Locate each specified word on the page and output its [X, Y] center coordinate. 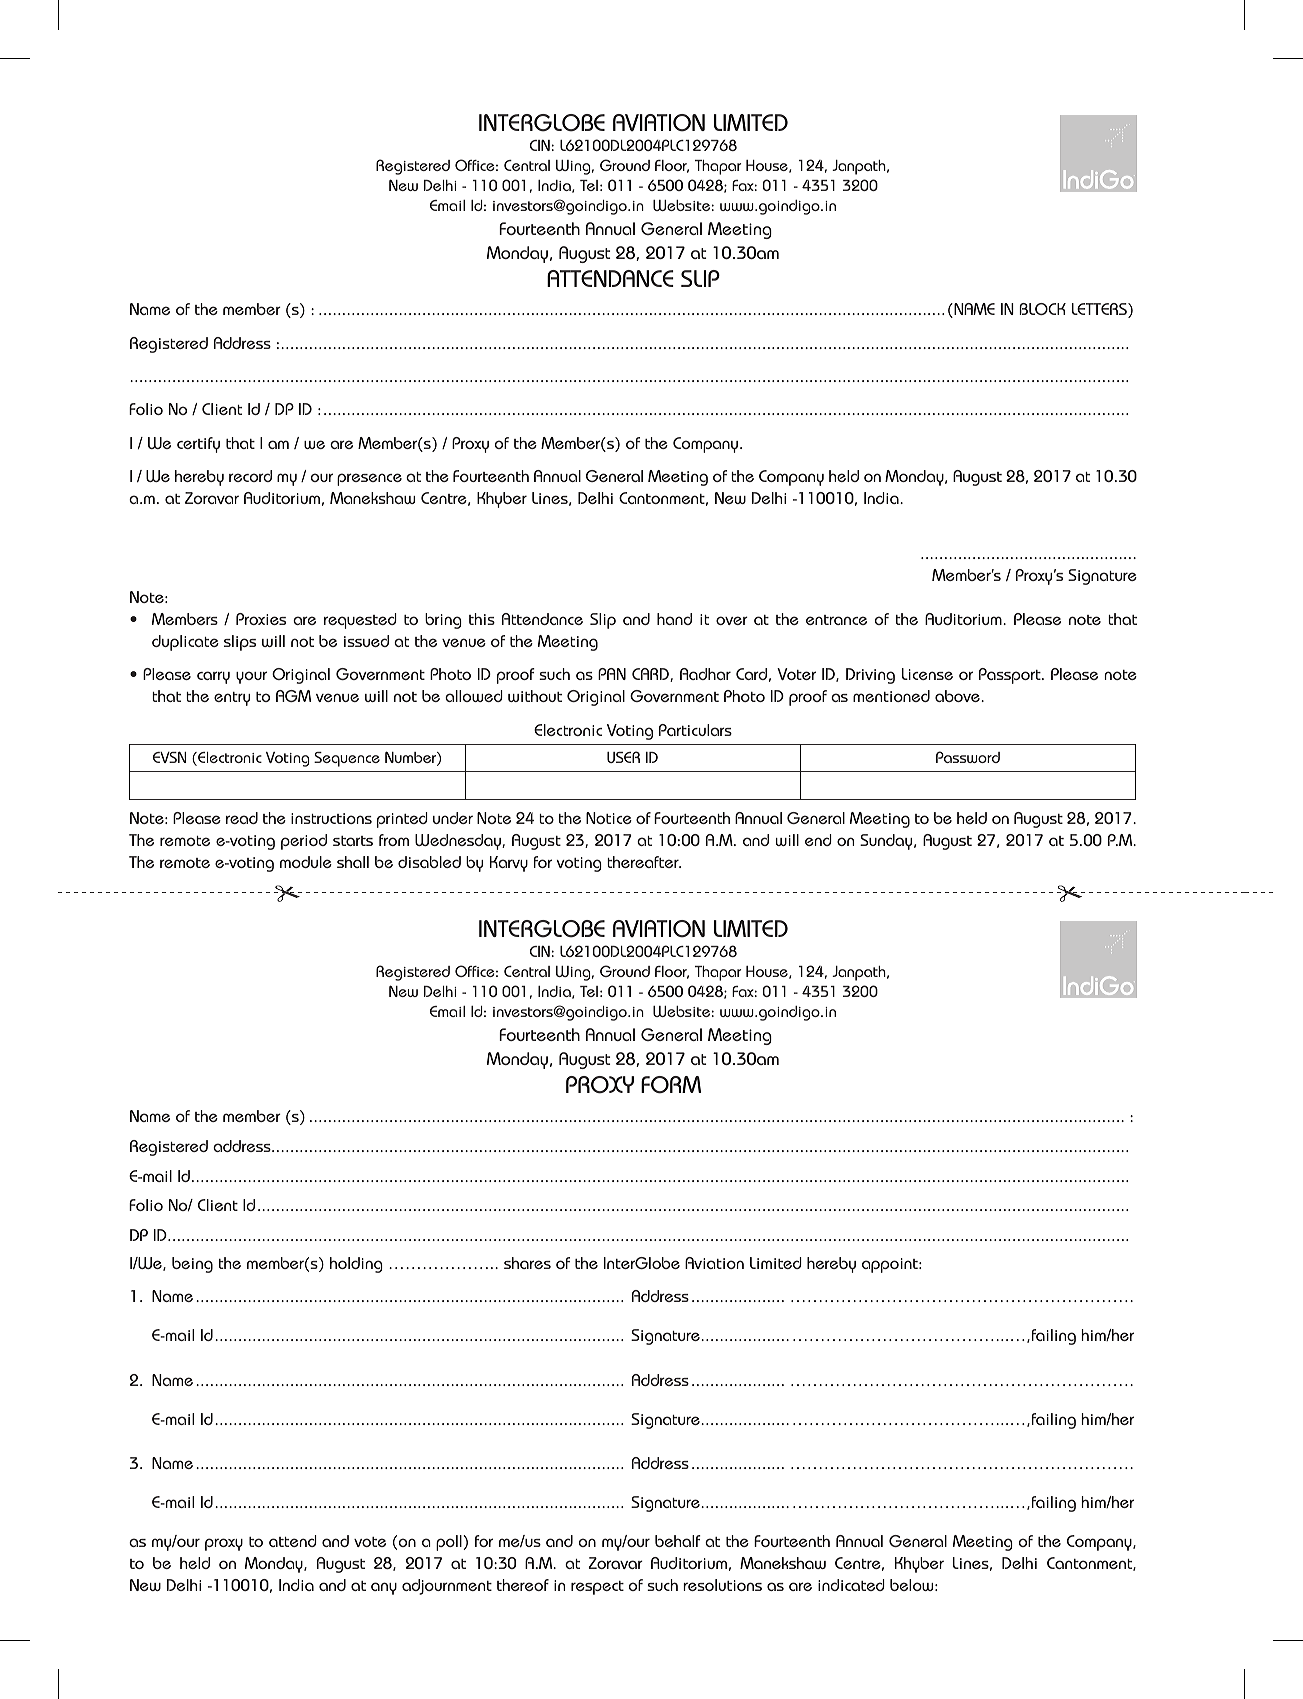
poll [450, 1543]
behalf [678, 1541]
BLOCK [1042, 309]
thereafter [644, 862]
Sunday [887, 842]
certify [198, 445]
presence [369, 479]
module [306, 862]
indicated [851, 1585]
